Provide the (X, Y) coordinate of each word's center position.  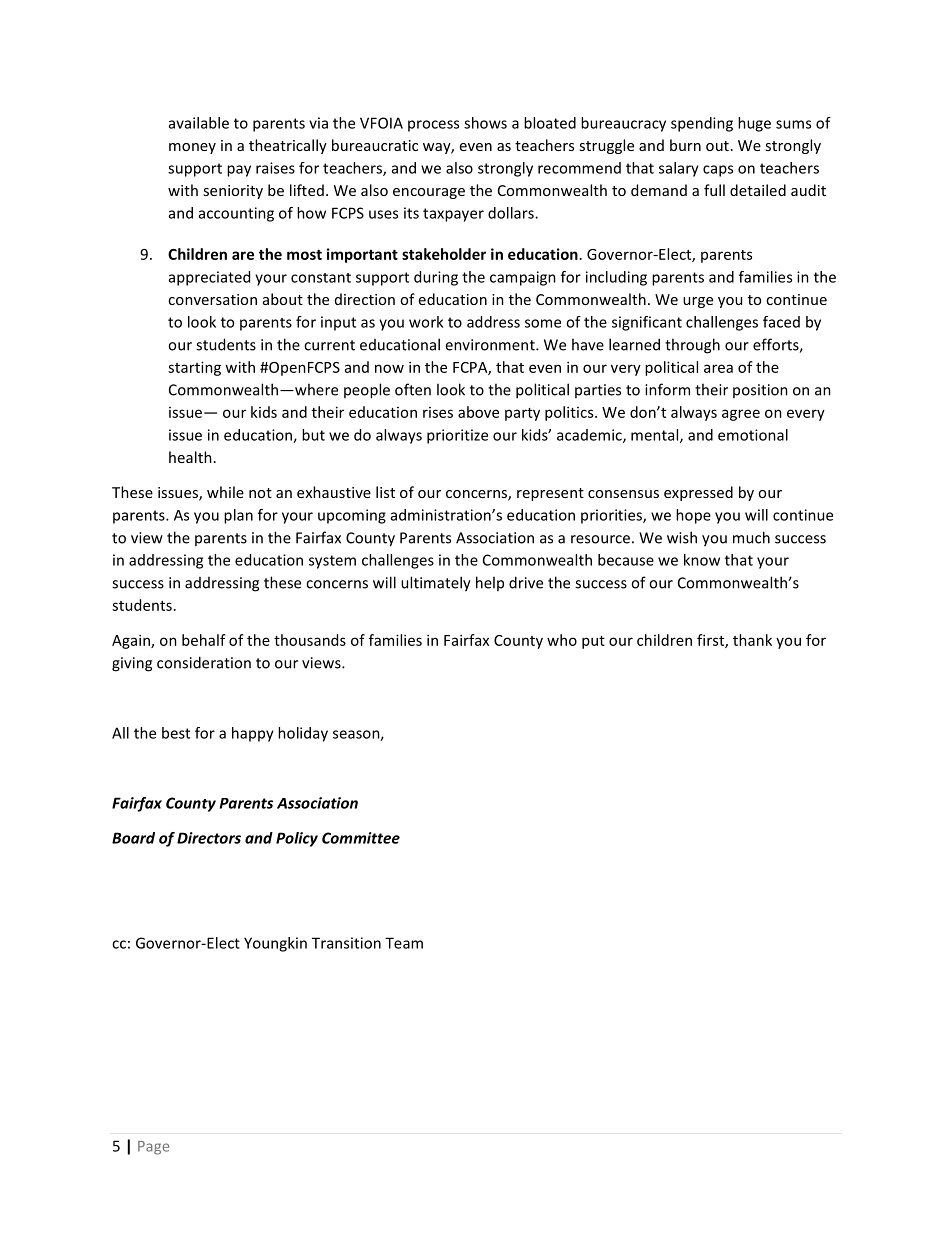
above (478, 412)
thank (752, 640)
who (562, 640)
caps (718, 171)
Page (153, 1148)
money (192, 148)
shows (485, 123)
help (490, 583)
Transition (346, 943)
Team (404, 943)
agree (741, 415)
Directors (209, 838)
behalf (204, 640)
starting (194, 368)
